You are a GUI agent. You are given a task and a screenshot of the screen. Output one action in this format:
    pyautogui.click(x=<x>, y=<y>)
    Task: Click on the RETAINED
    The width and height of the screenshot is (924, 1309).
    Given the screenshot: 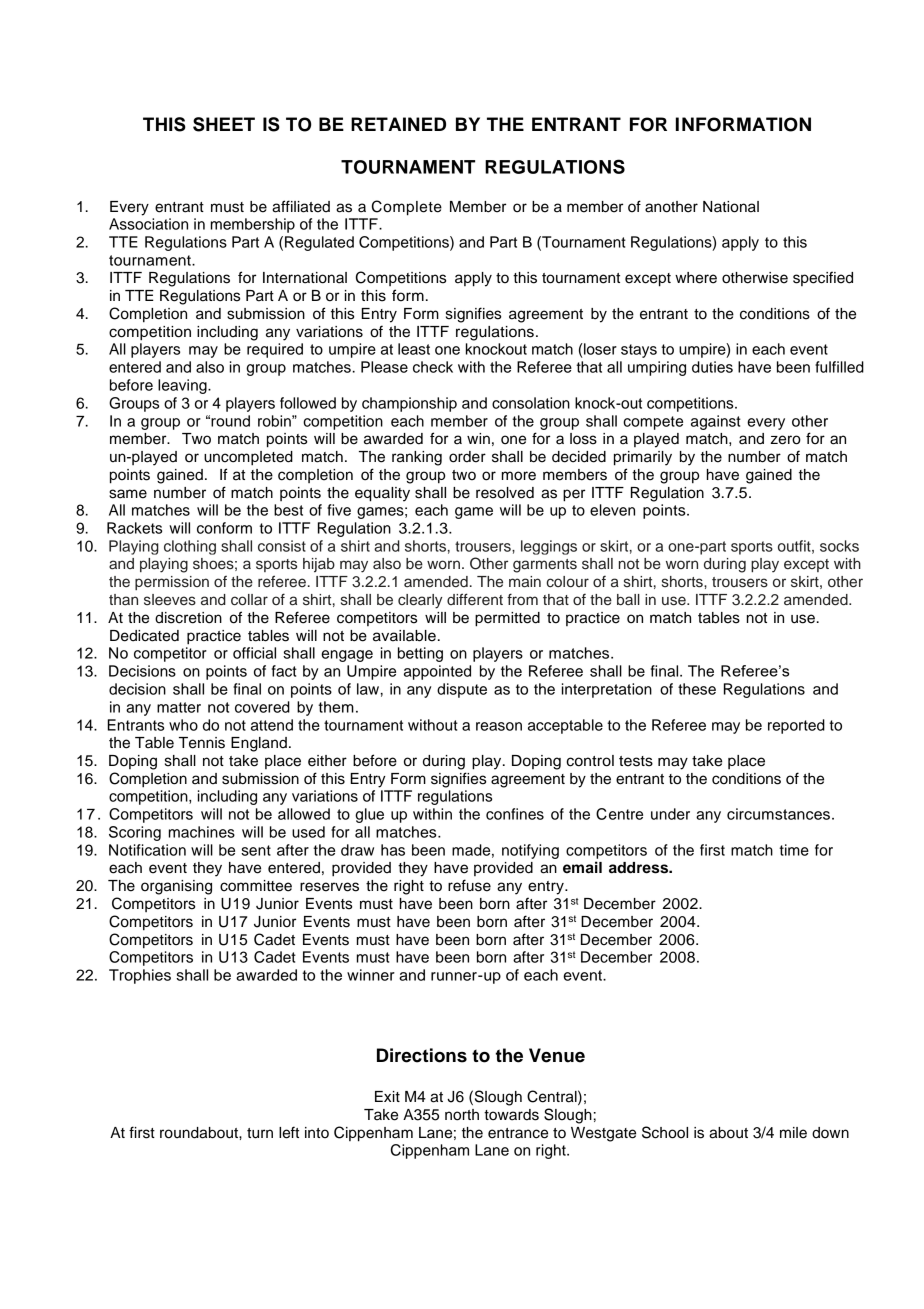 What is the action you would take?
    pyautogui.click(x=398, y=124)
